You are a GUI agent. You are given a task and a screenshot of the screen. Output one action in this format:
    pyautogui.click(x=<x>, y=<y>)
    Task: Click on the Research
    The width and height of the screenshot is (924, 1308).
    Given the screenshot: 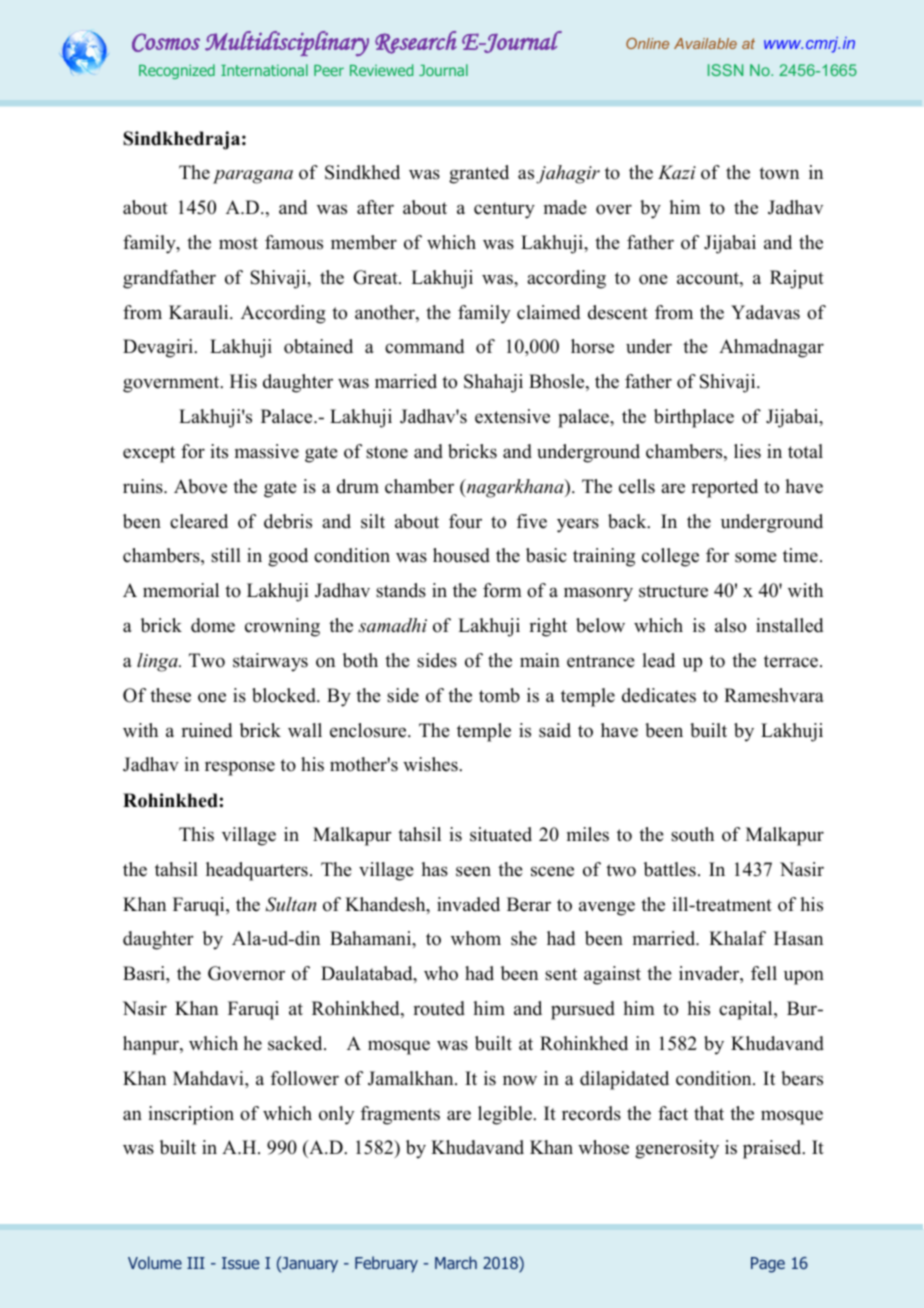 What is the action you would take?
    pyautogui.click(x=416, y=42)
